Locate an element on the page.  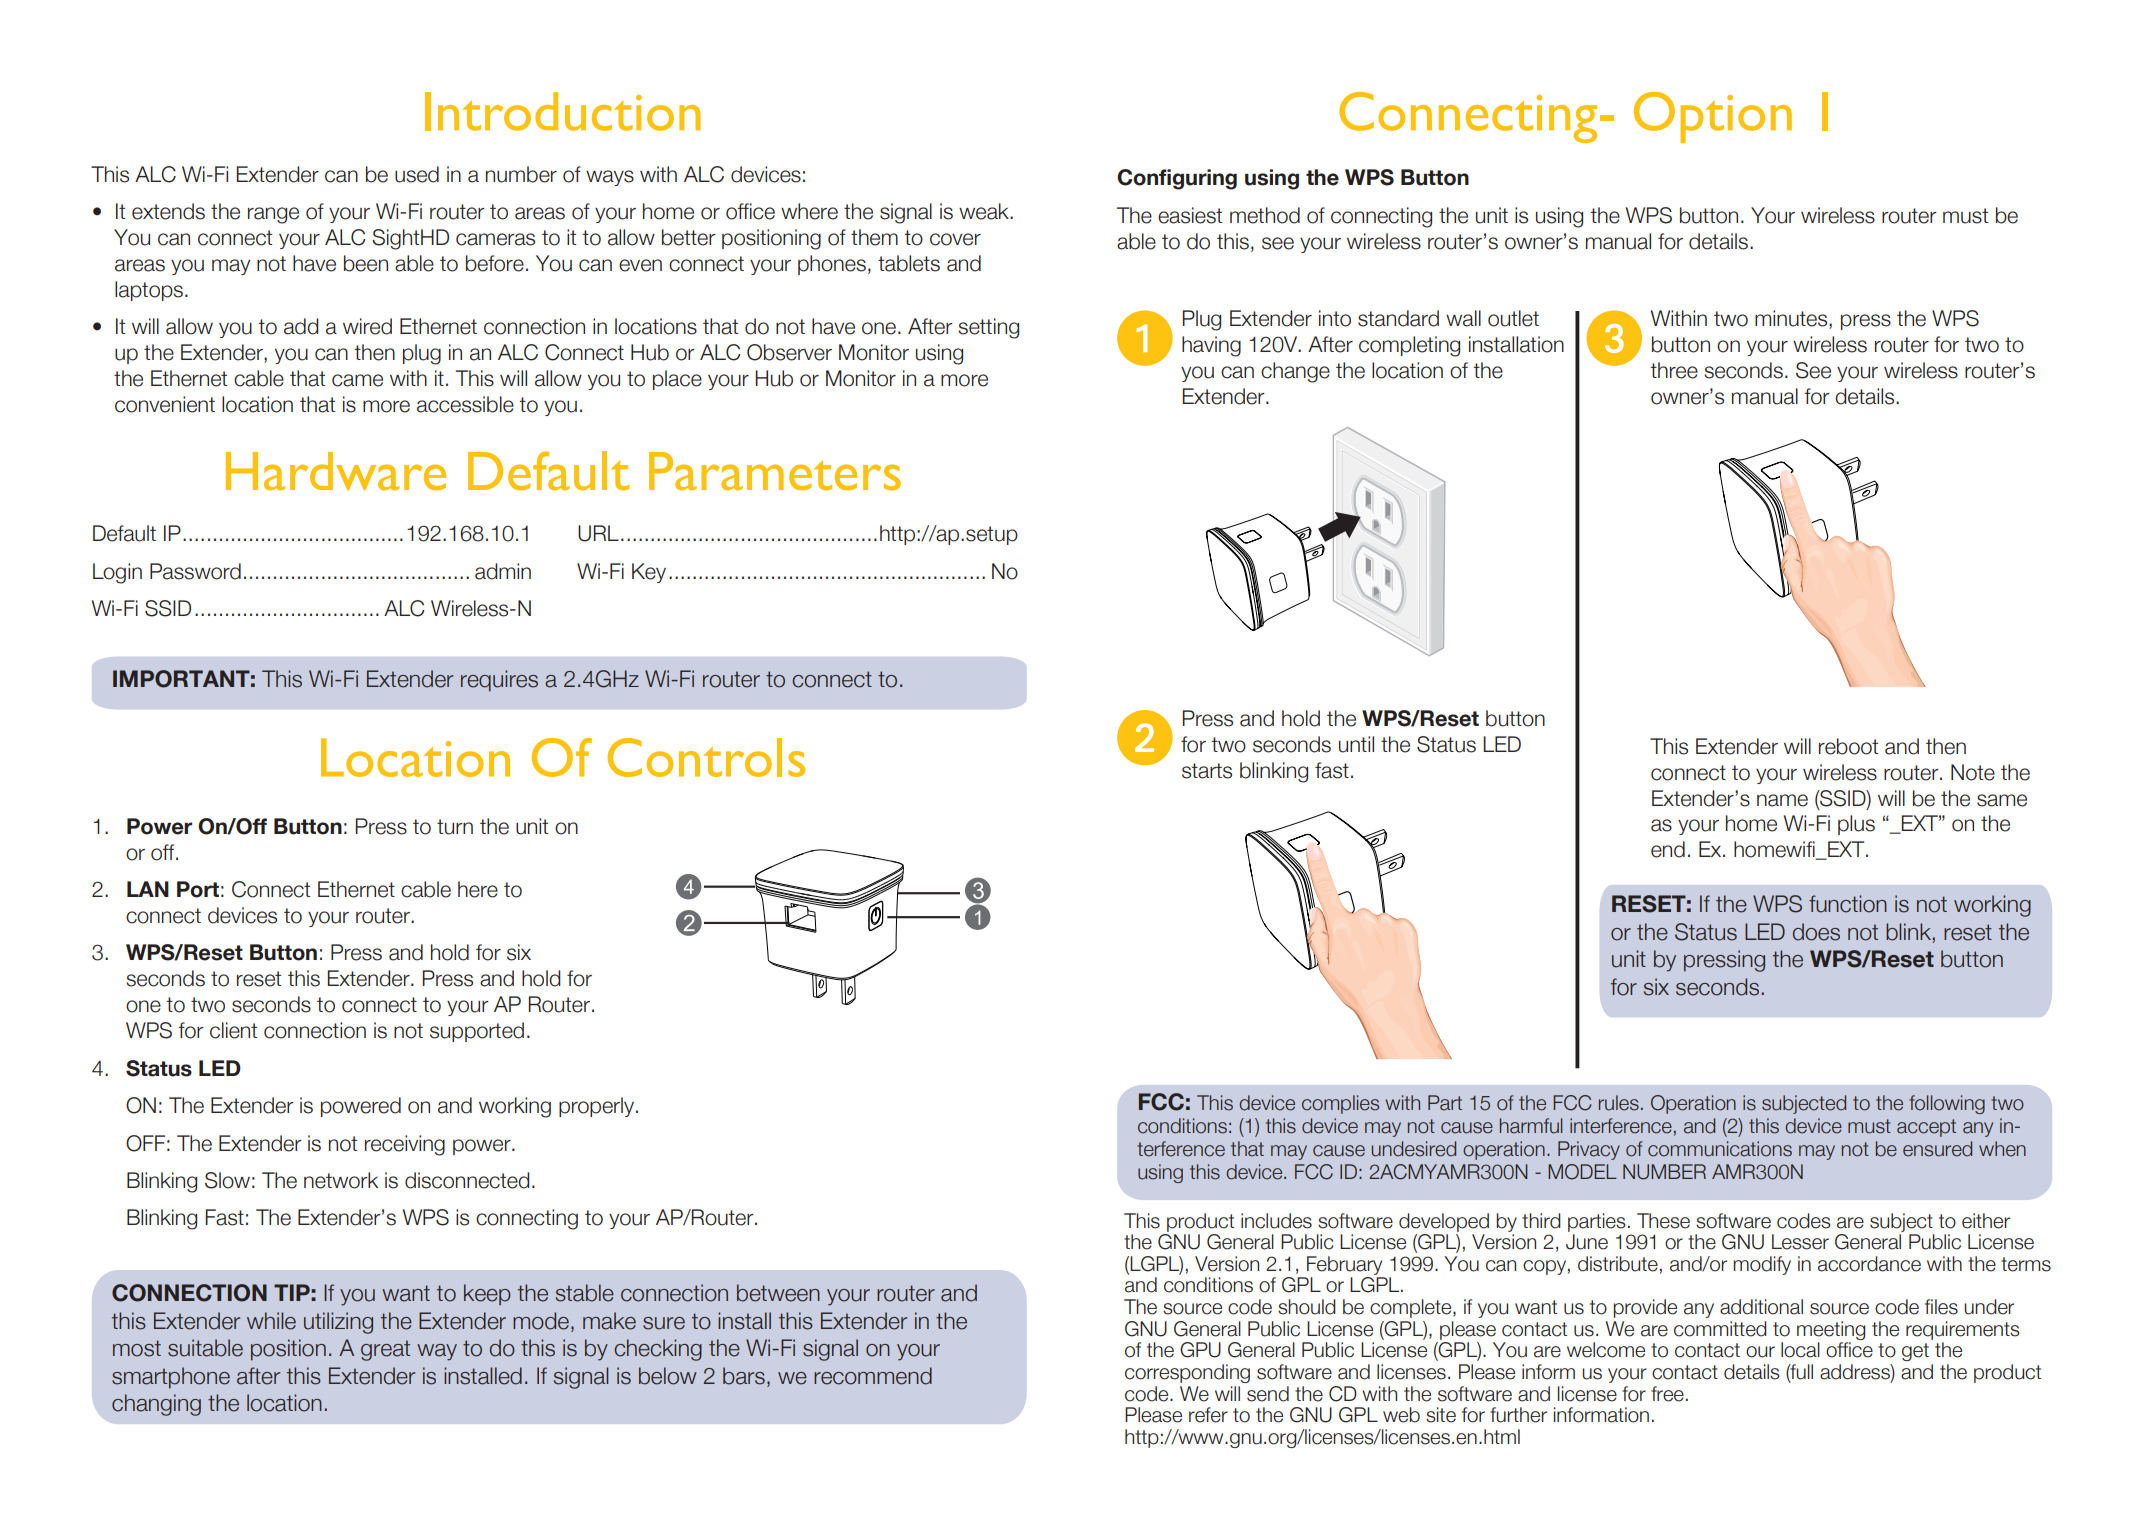
used is located at coordinates (417, 174).
